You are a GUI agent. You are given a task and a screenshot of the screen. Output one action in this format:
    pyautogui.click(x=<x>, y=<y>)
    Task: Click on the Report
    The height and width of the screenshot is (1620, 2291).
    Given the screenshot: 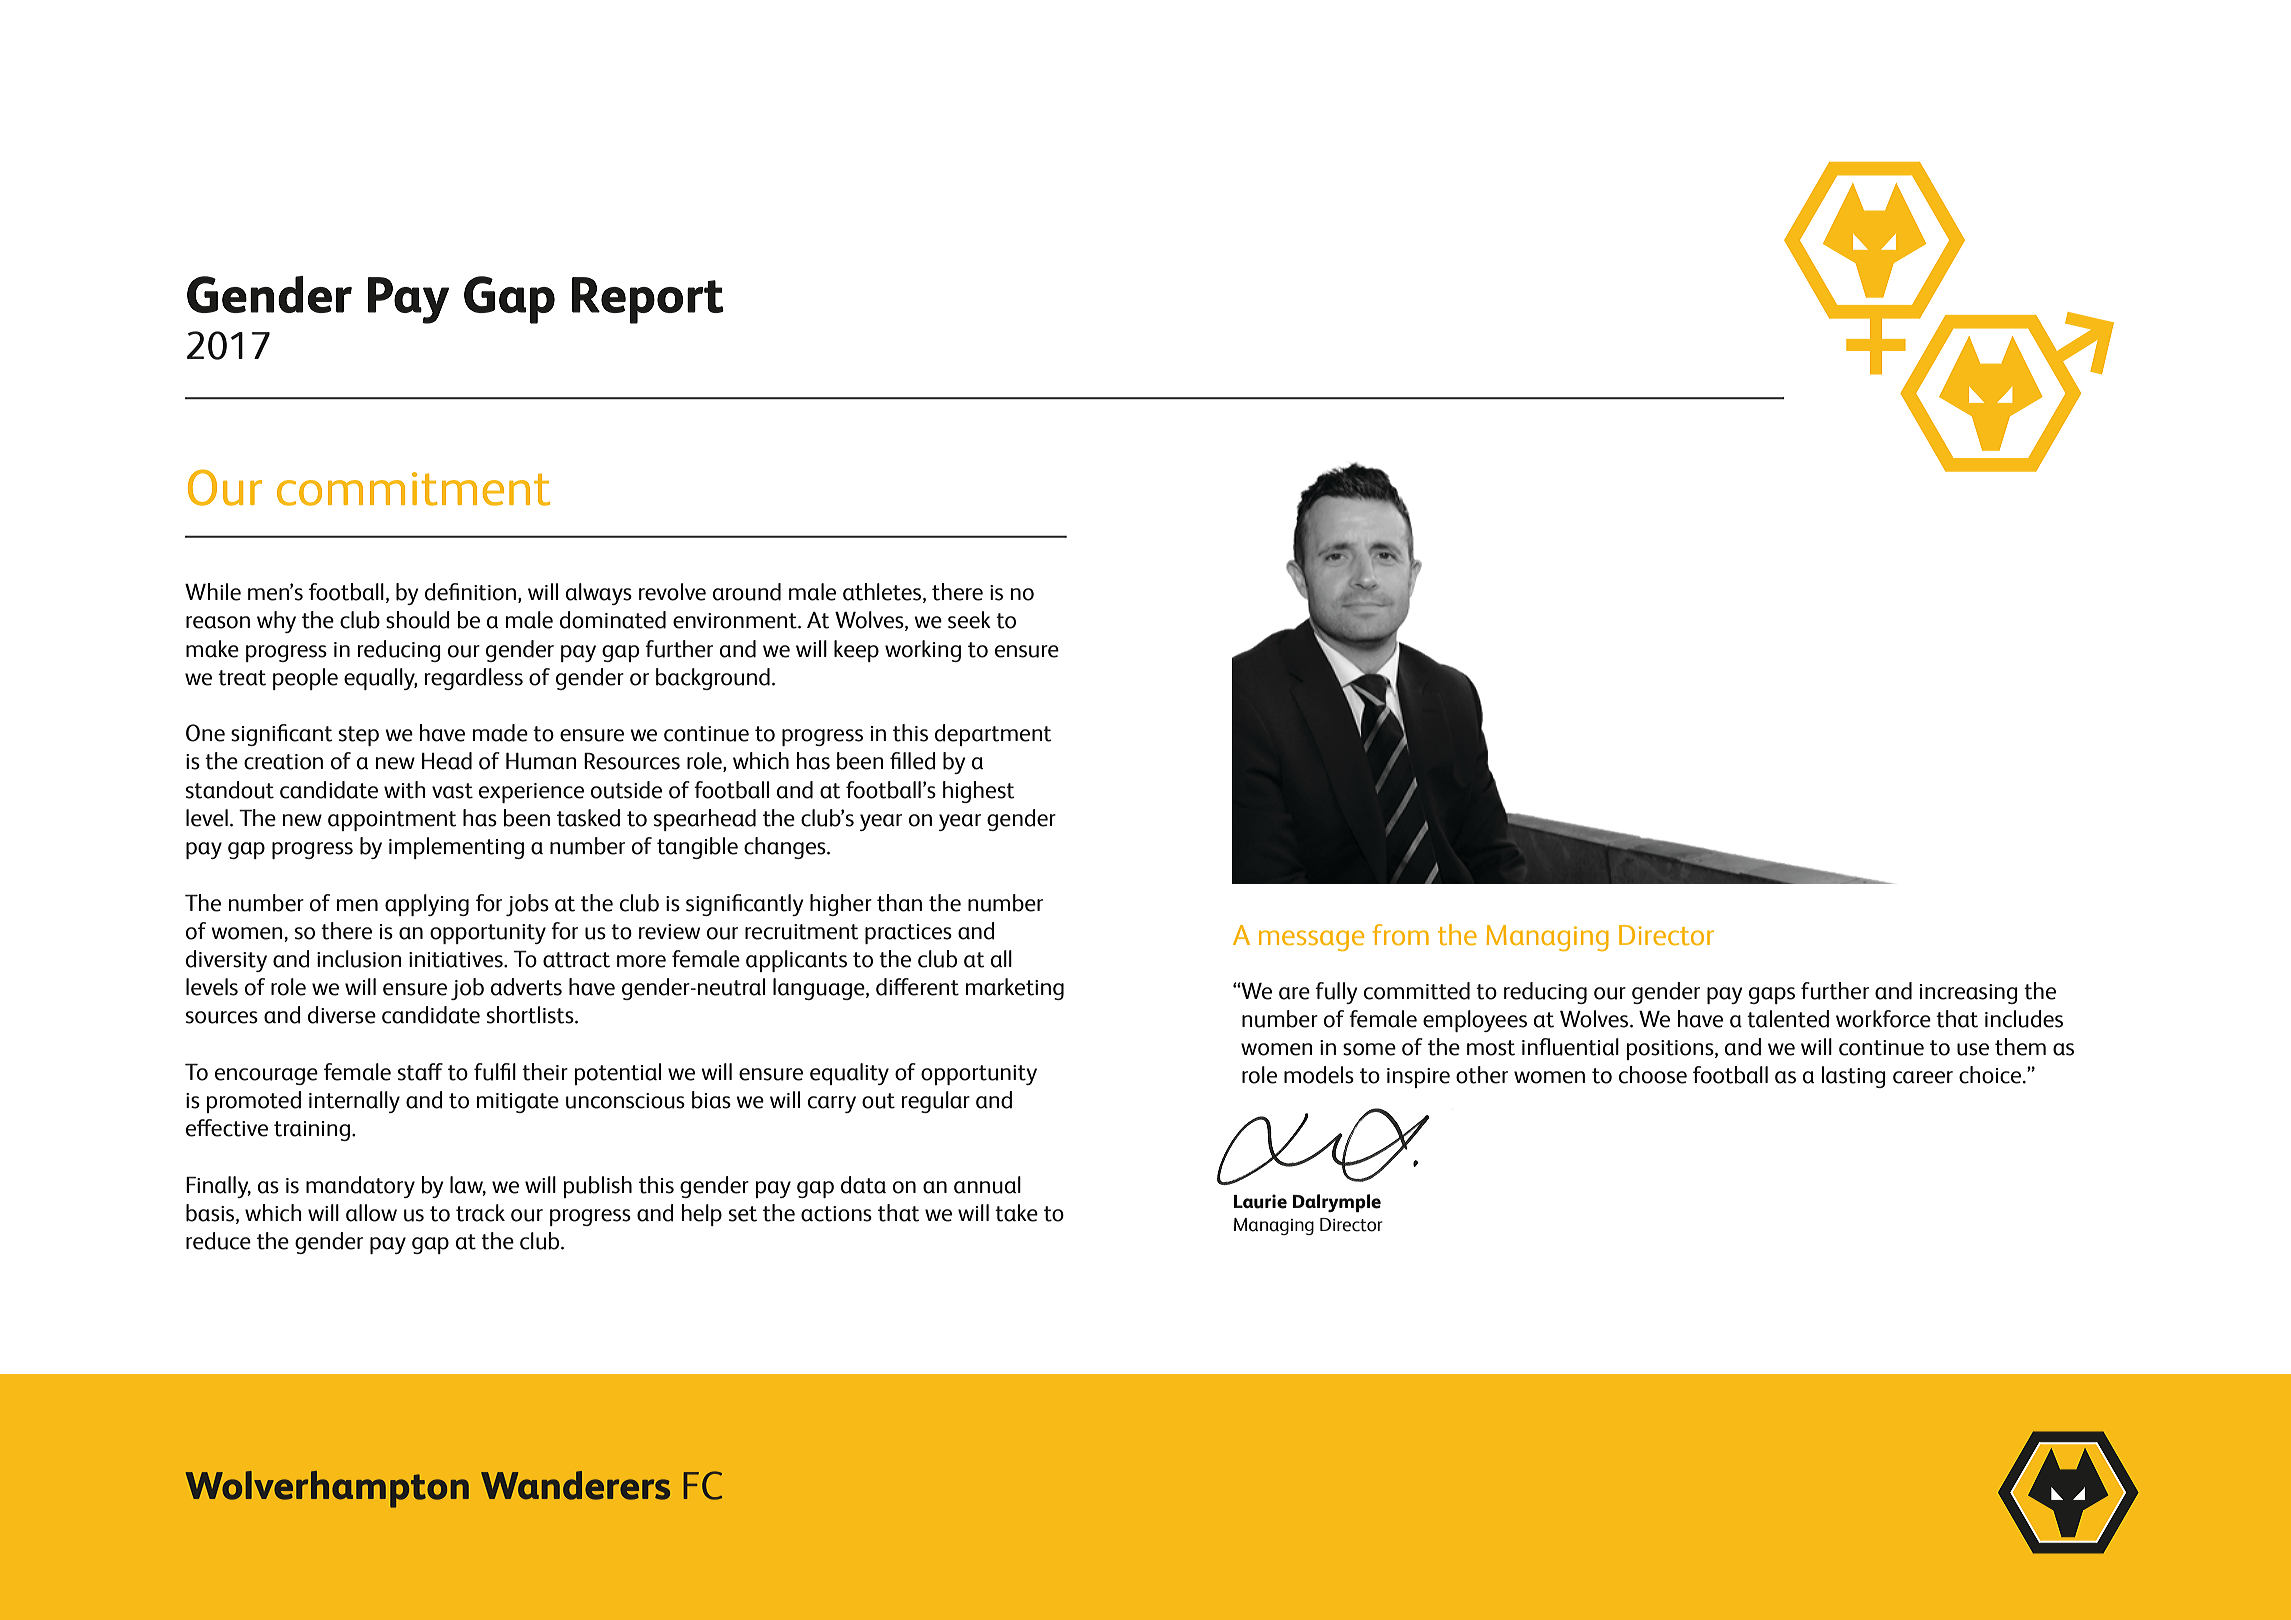 What is the action you would take?
    pyautogui.click(x=648, y=300)
